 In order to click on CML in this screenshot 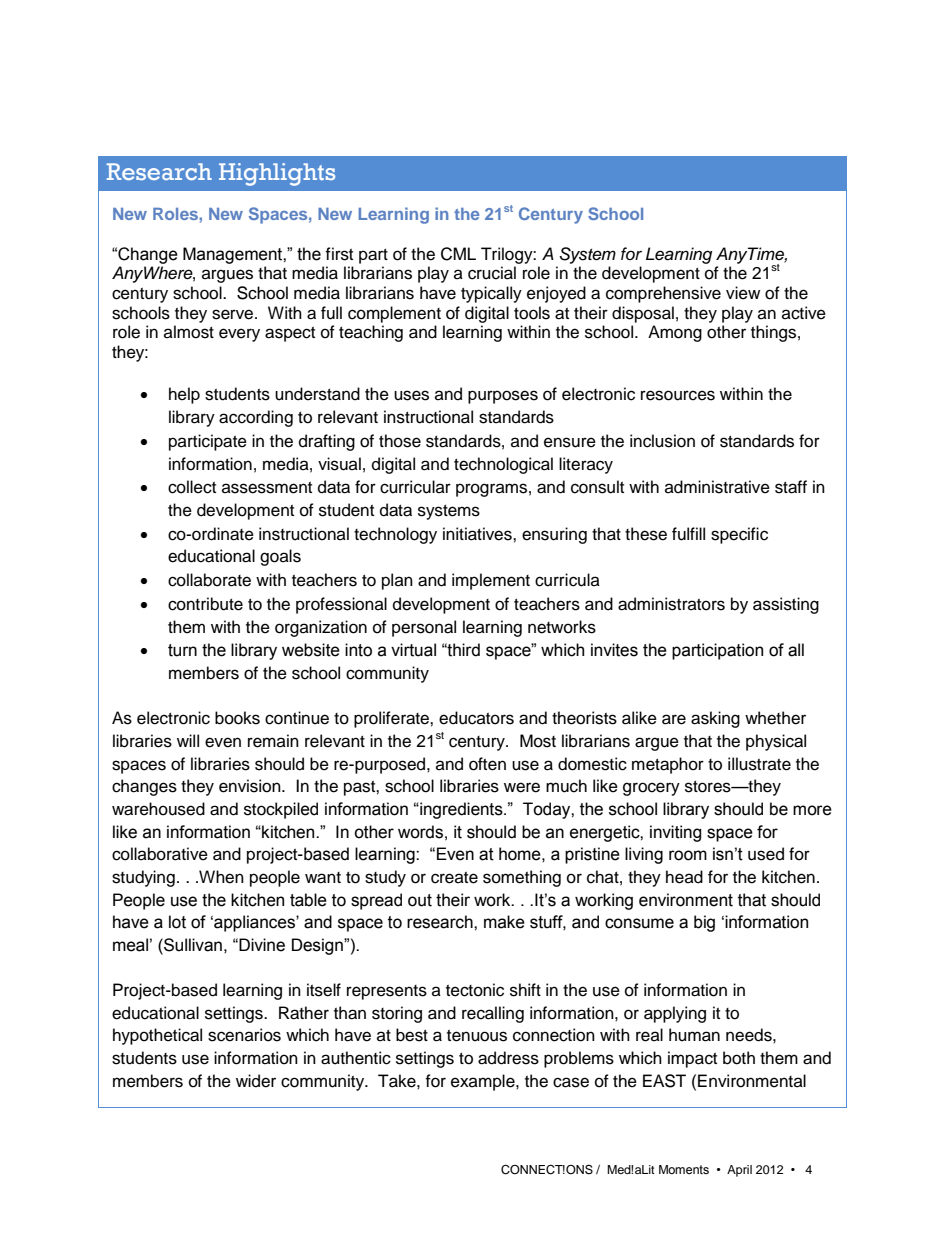, I will do `click(458, 254)`.
